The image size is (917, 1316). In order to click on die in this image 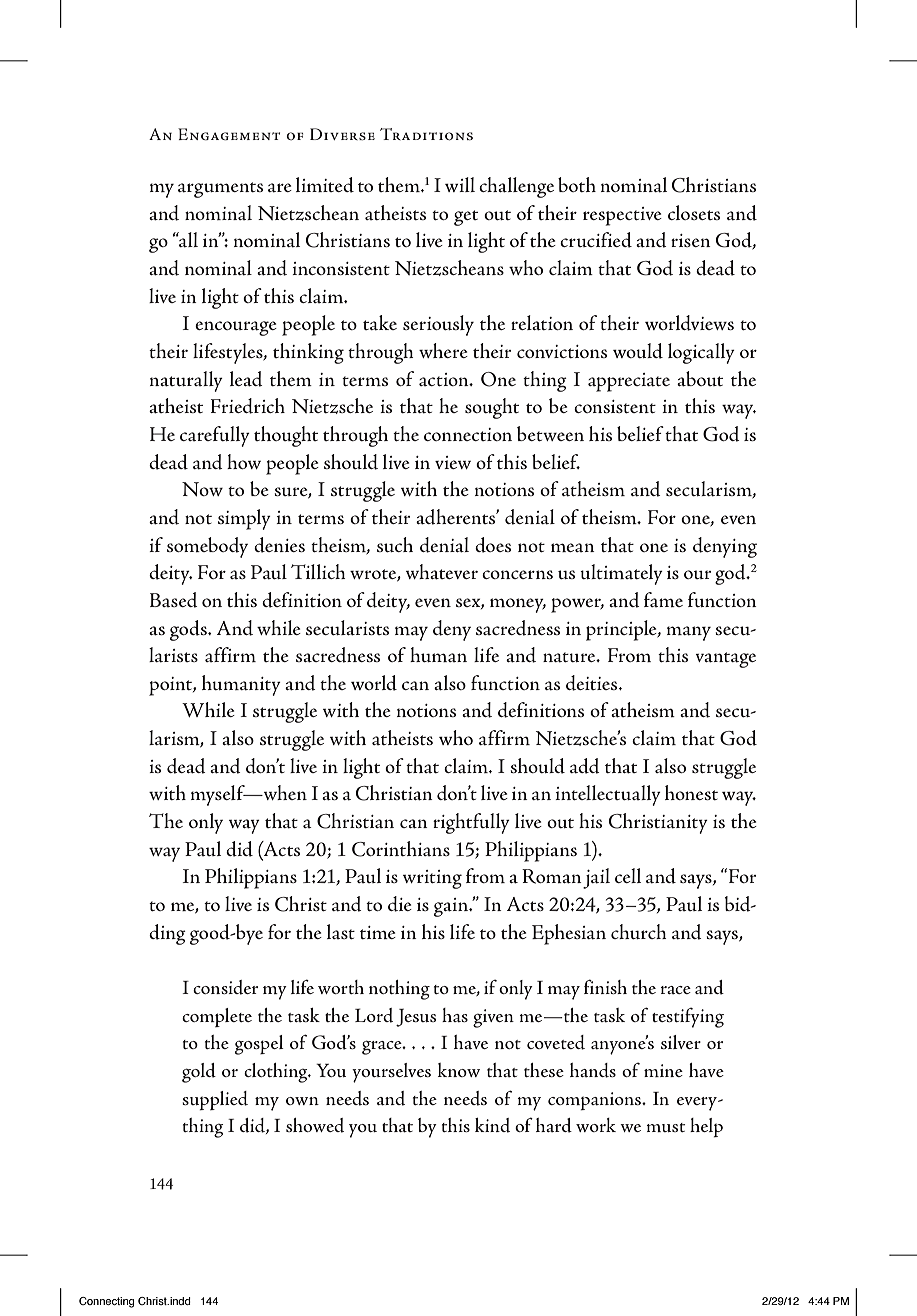, I will do `click(400, 904)`.
